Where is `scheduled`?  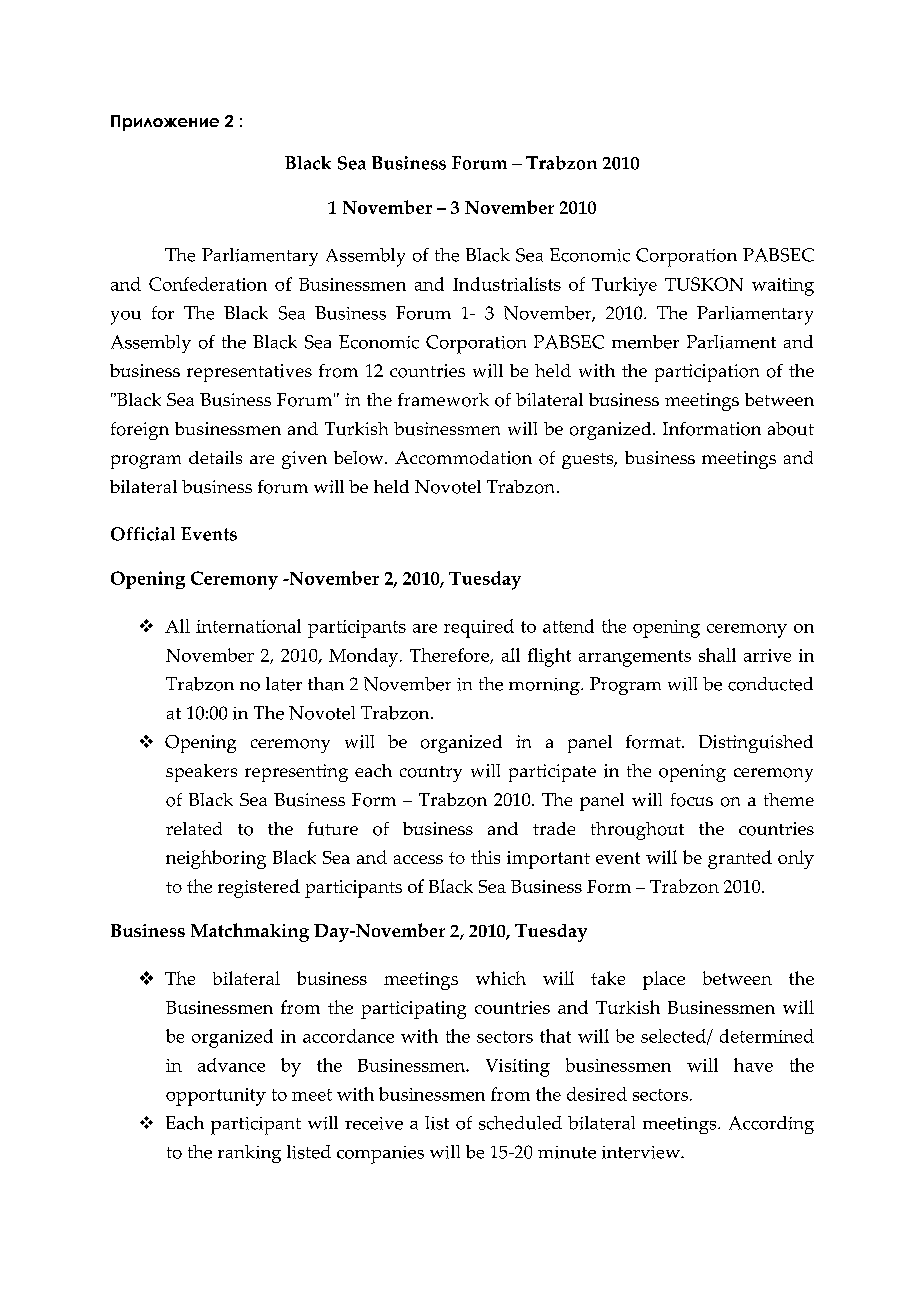 scheduled is located at coordinates (520, 1123).
